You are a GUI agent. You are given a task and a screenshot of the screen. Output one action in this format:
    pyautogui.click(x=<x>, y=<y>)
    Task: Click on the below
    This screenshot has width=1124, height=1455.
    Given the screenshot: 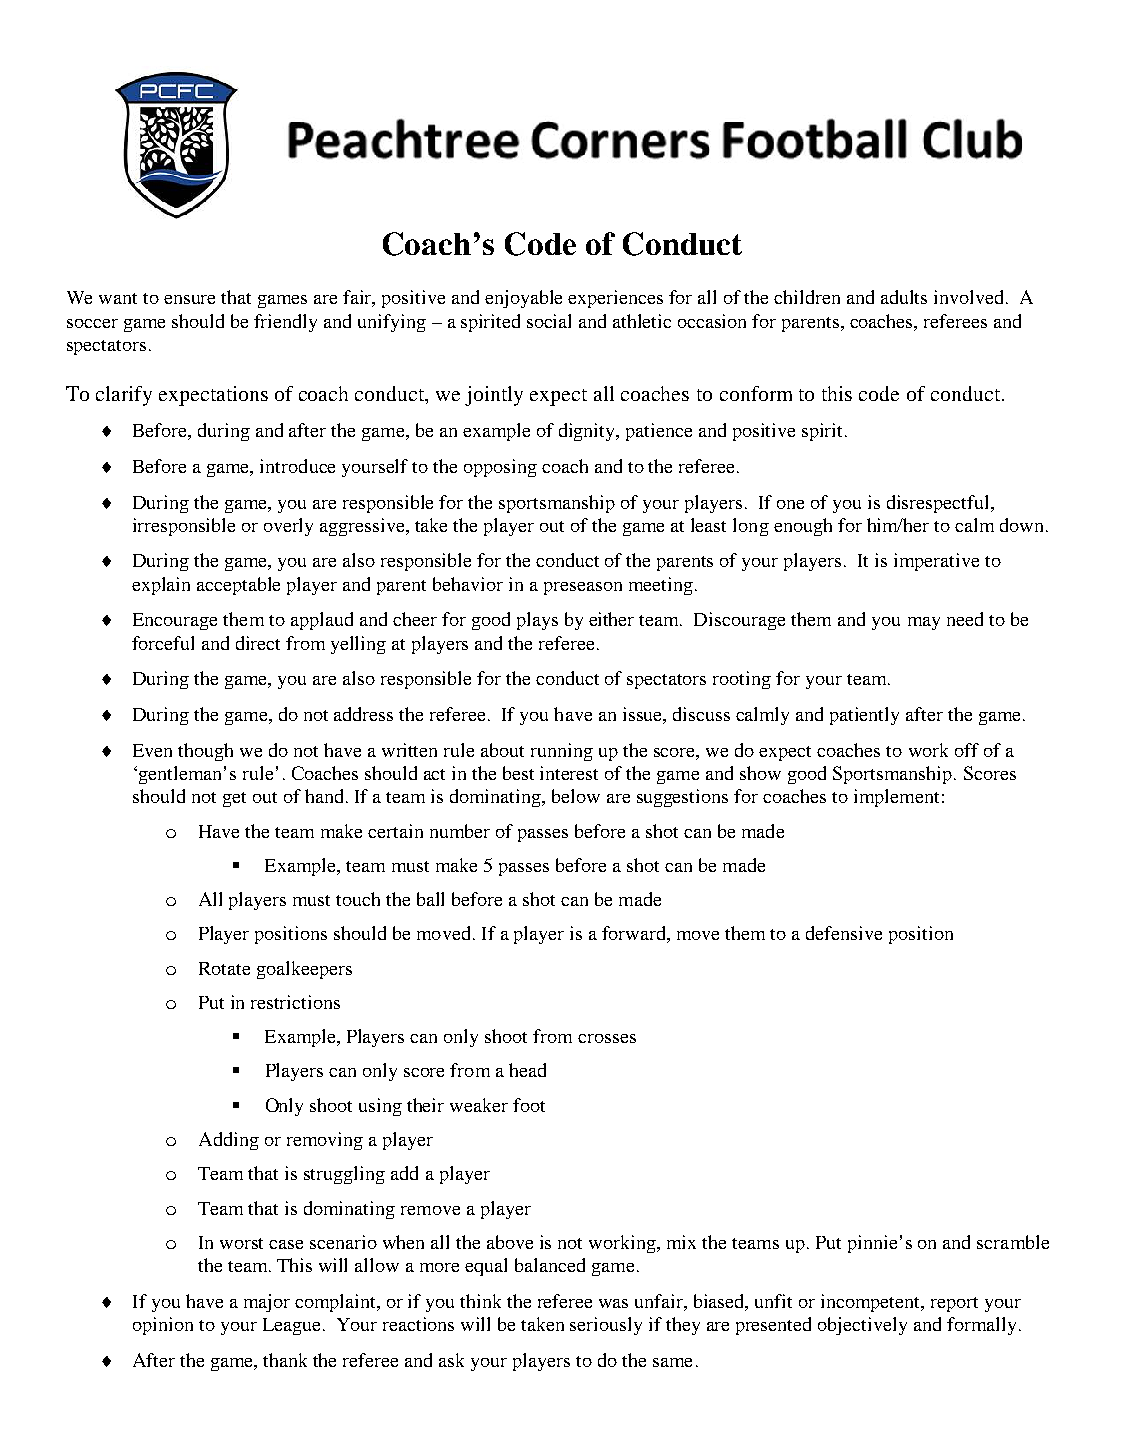 What is the action you would take?
    pyautogui.click(x=576, y=796)
